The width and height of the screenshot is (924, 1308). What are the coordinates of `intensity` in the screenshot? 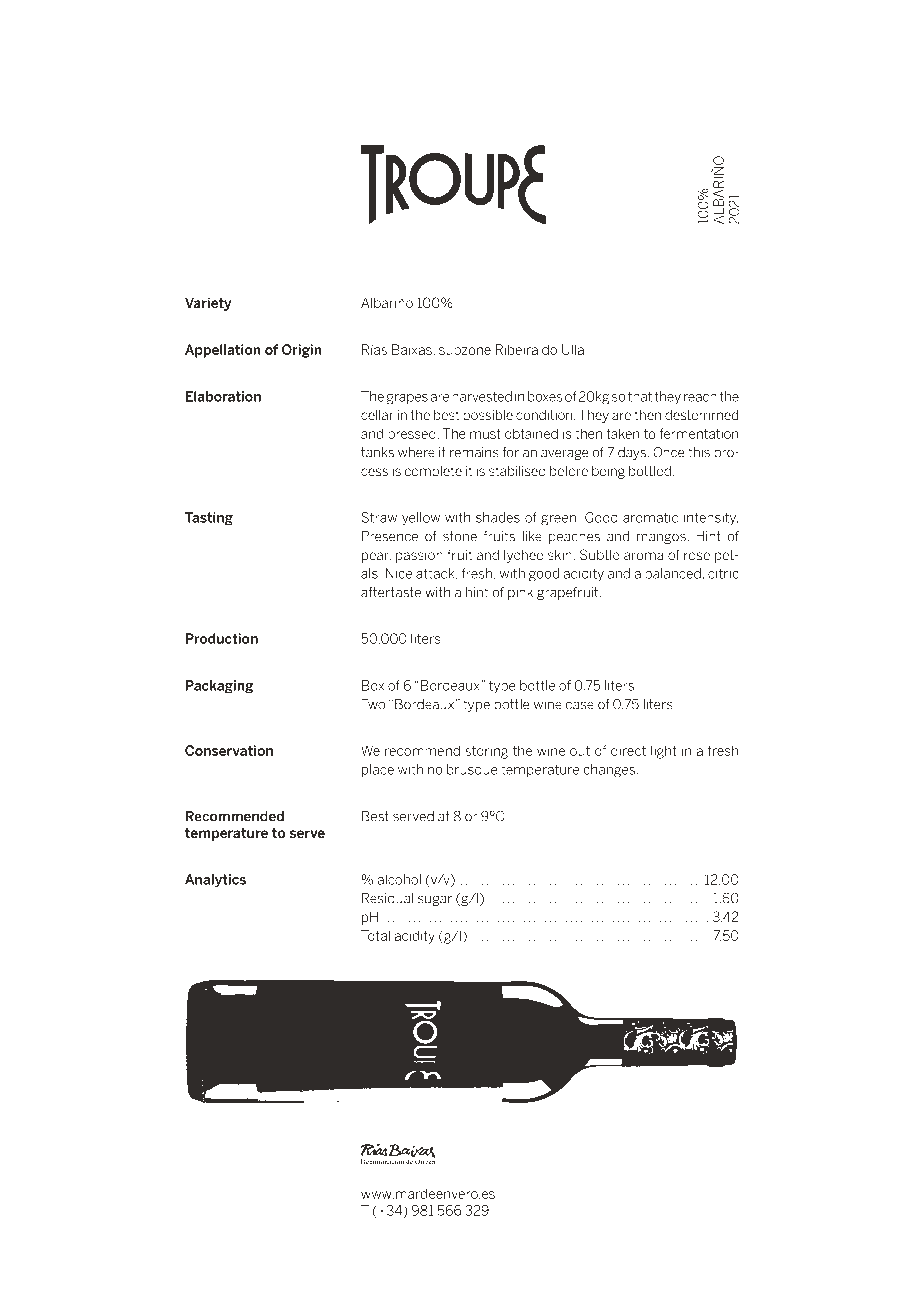 It's located at (711, 519).
